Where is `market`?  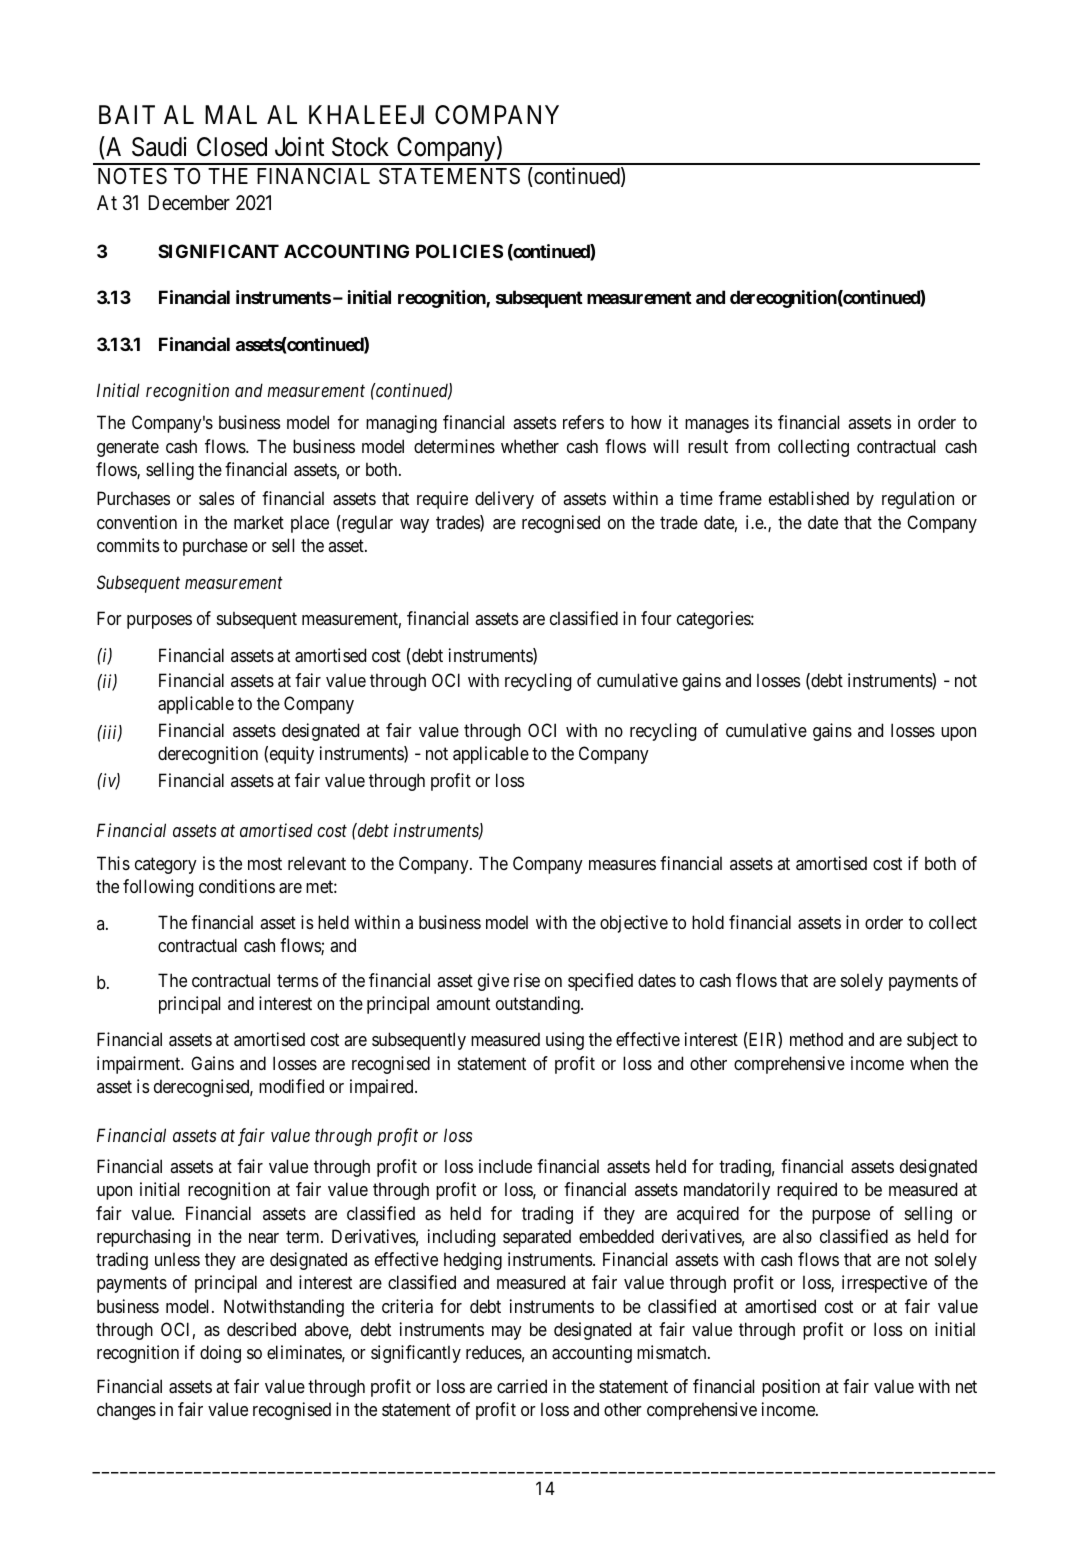 market is located at coordinates (259, 522).
